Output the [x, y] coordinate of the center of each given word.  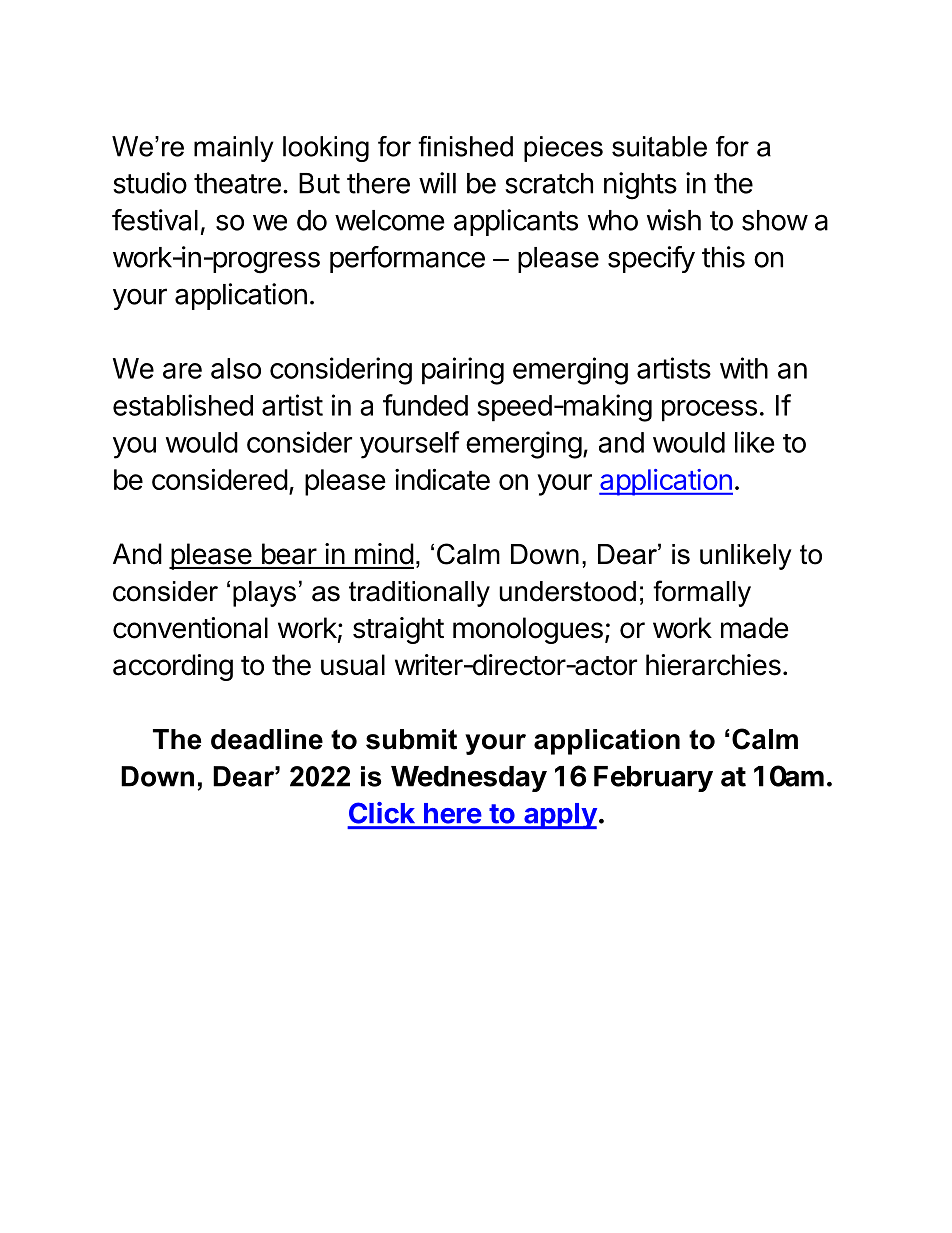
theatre [237, 183]
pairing [463, 371]
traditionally [419, 594]
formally [702, 593]
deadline [267, 739]
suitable [659, 146]
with [744, 368]
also [236, 368]
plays [264, 594]
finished [465, 146]
